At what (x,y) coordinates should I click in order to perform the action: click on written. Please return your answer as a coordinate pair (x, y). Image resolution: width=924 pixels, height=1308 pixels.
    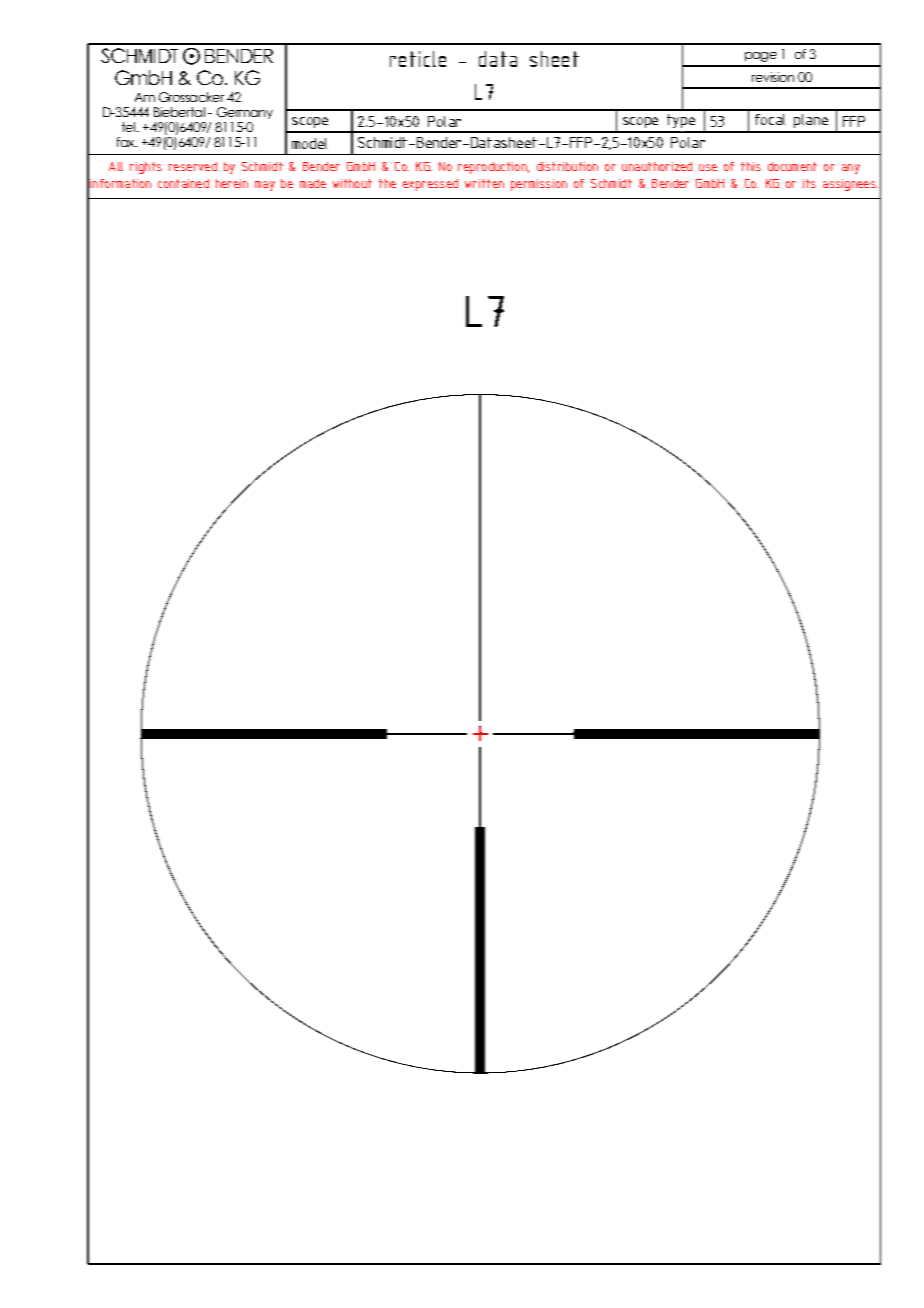
    Looking at the image, I should click on (484, 183).
